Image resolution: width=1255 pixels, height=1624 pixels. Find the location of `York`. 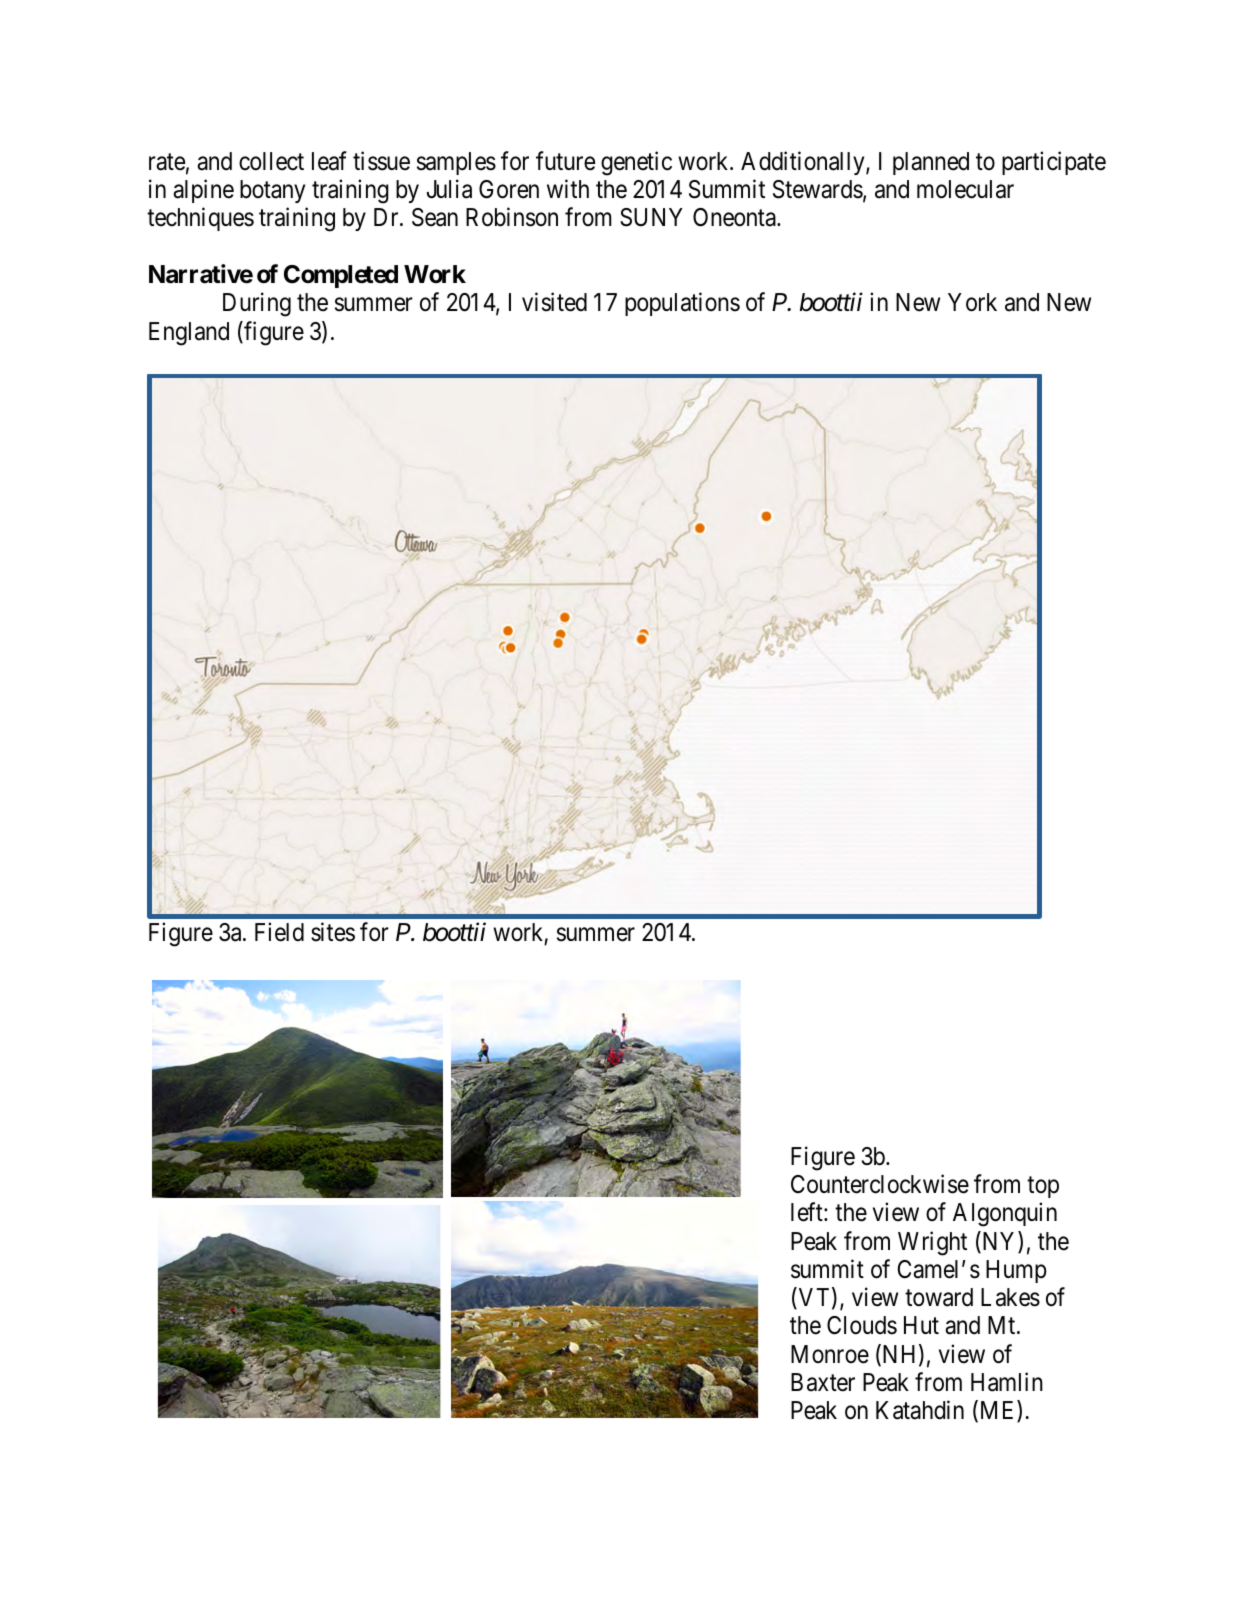

York is located at coordinates (972, 302).
